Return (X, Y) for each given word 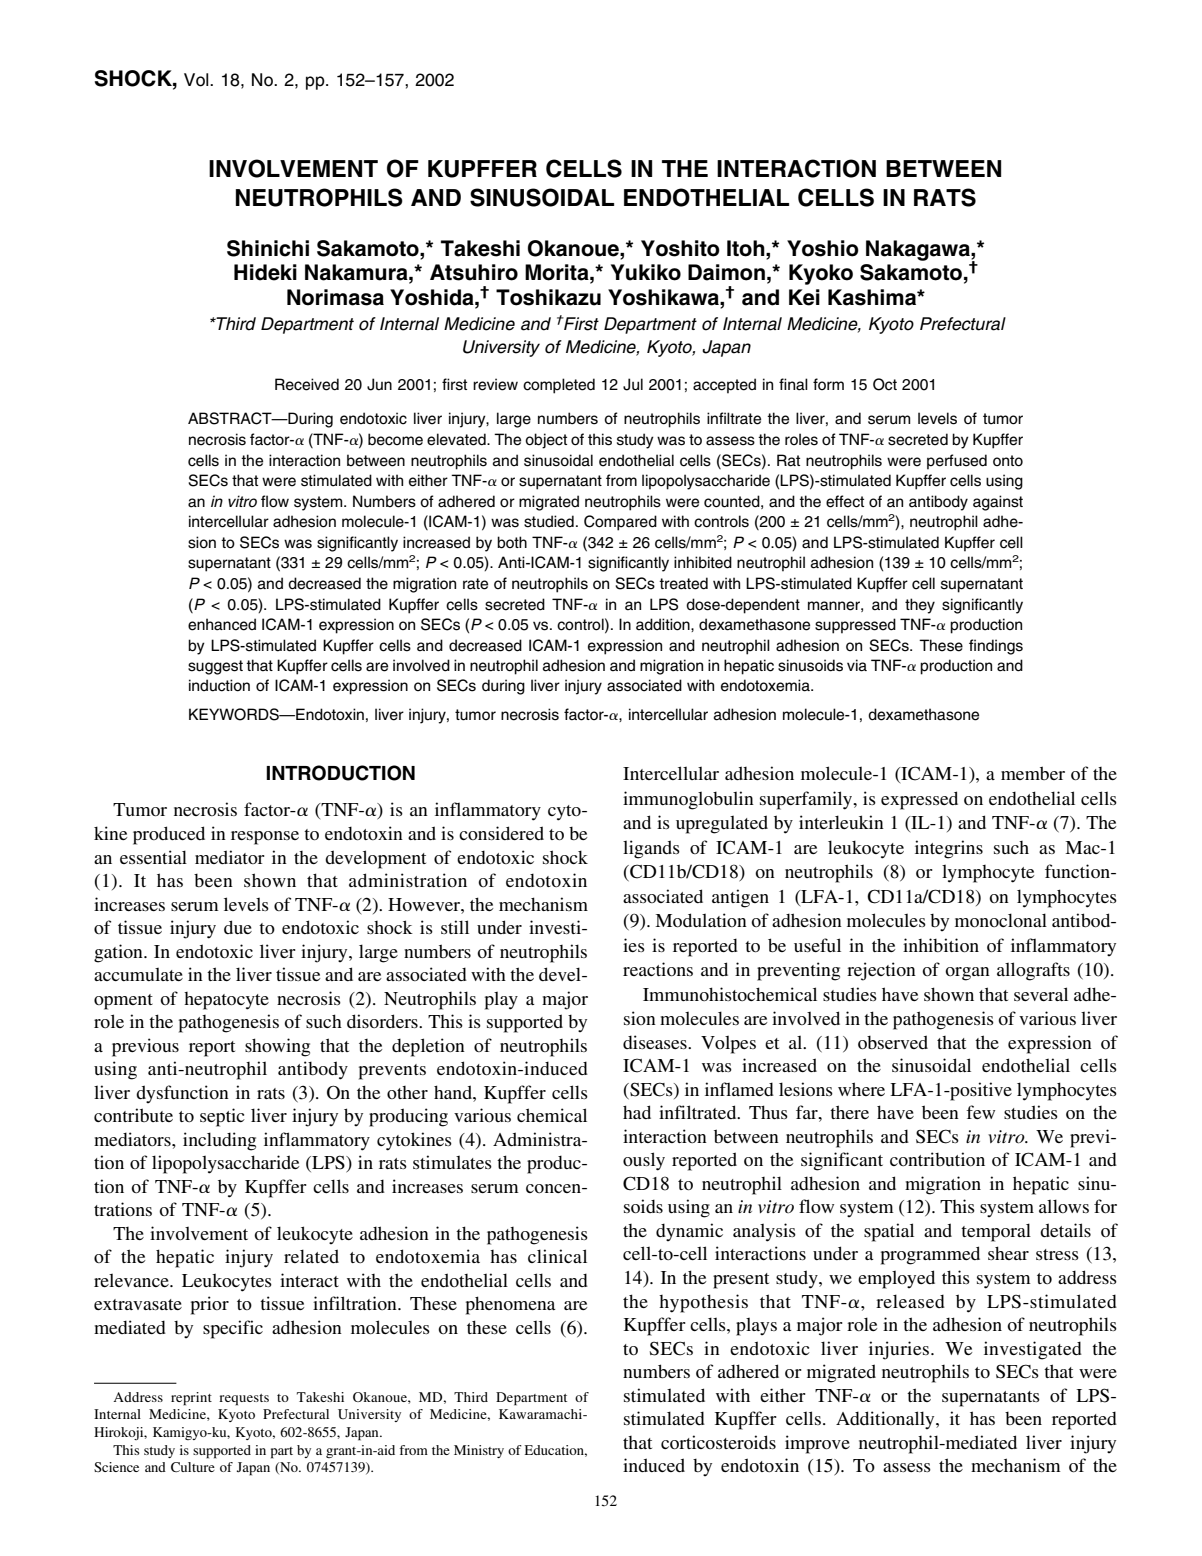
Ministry (479, 1451)
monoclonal (1001, 920)
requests (244, 1400)
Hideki (265, 272)
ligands (651, 849)
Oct (885, 384)
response (265, 838)
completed (559, 386)
